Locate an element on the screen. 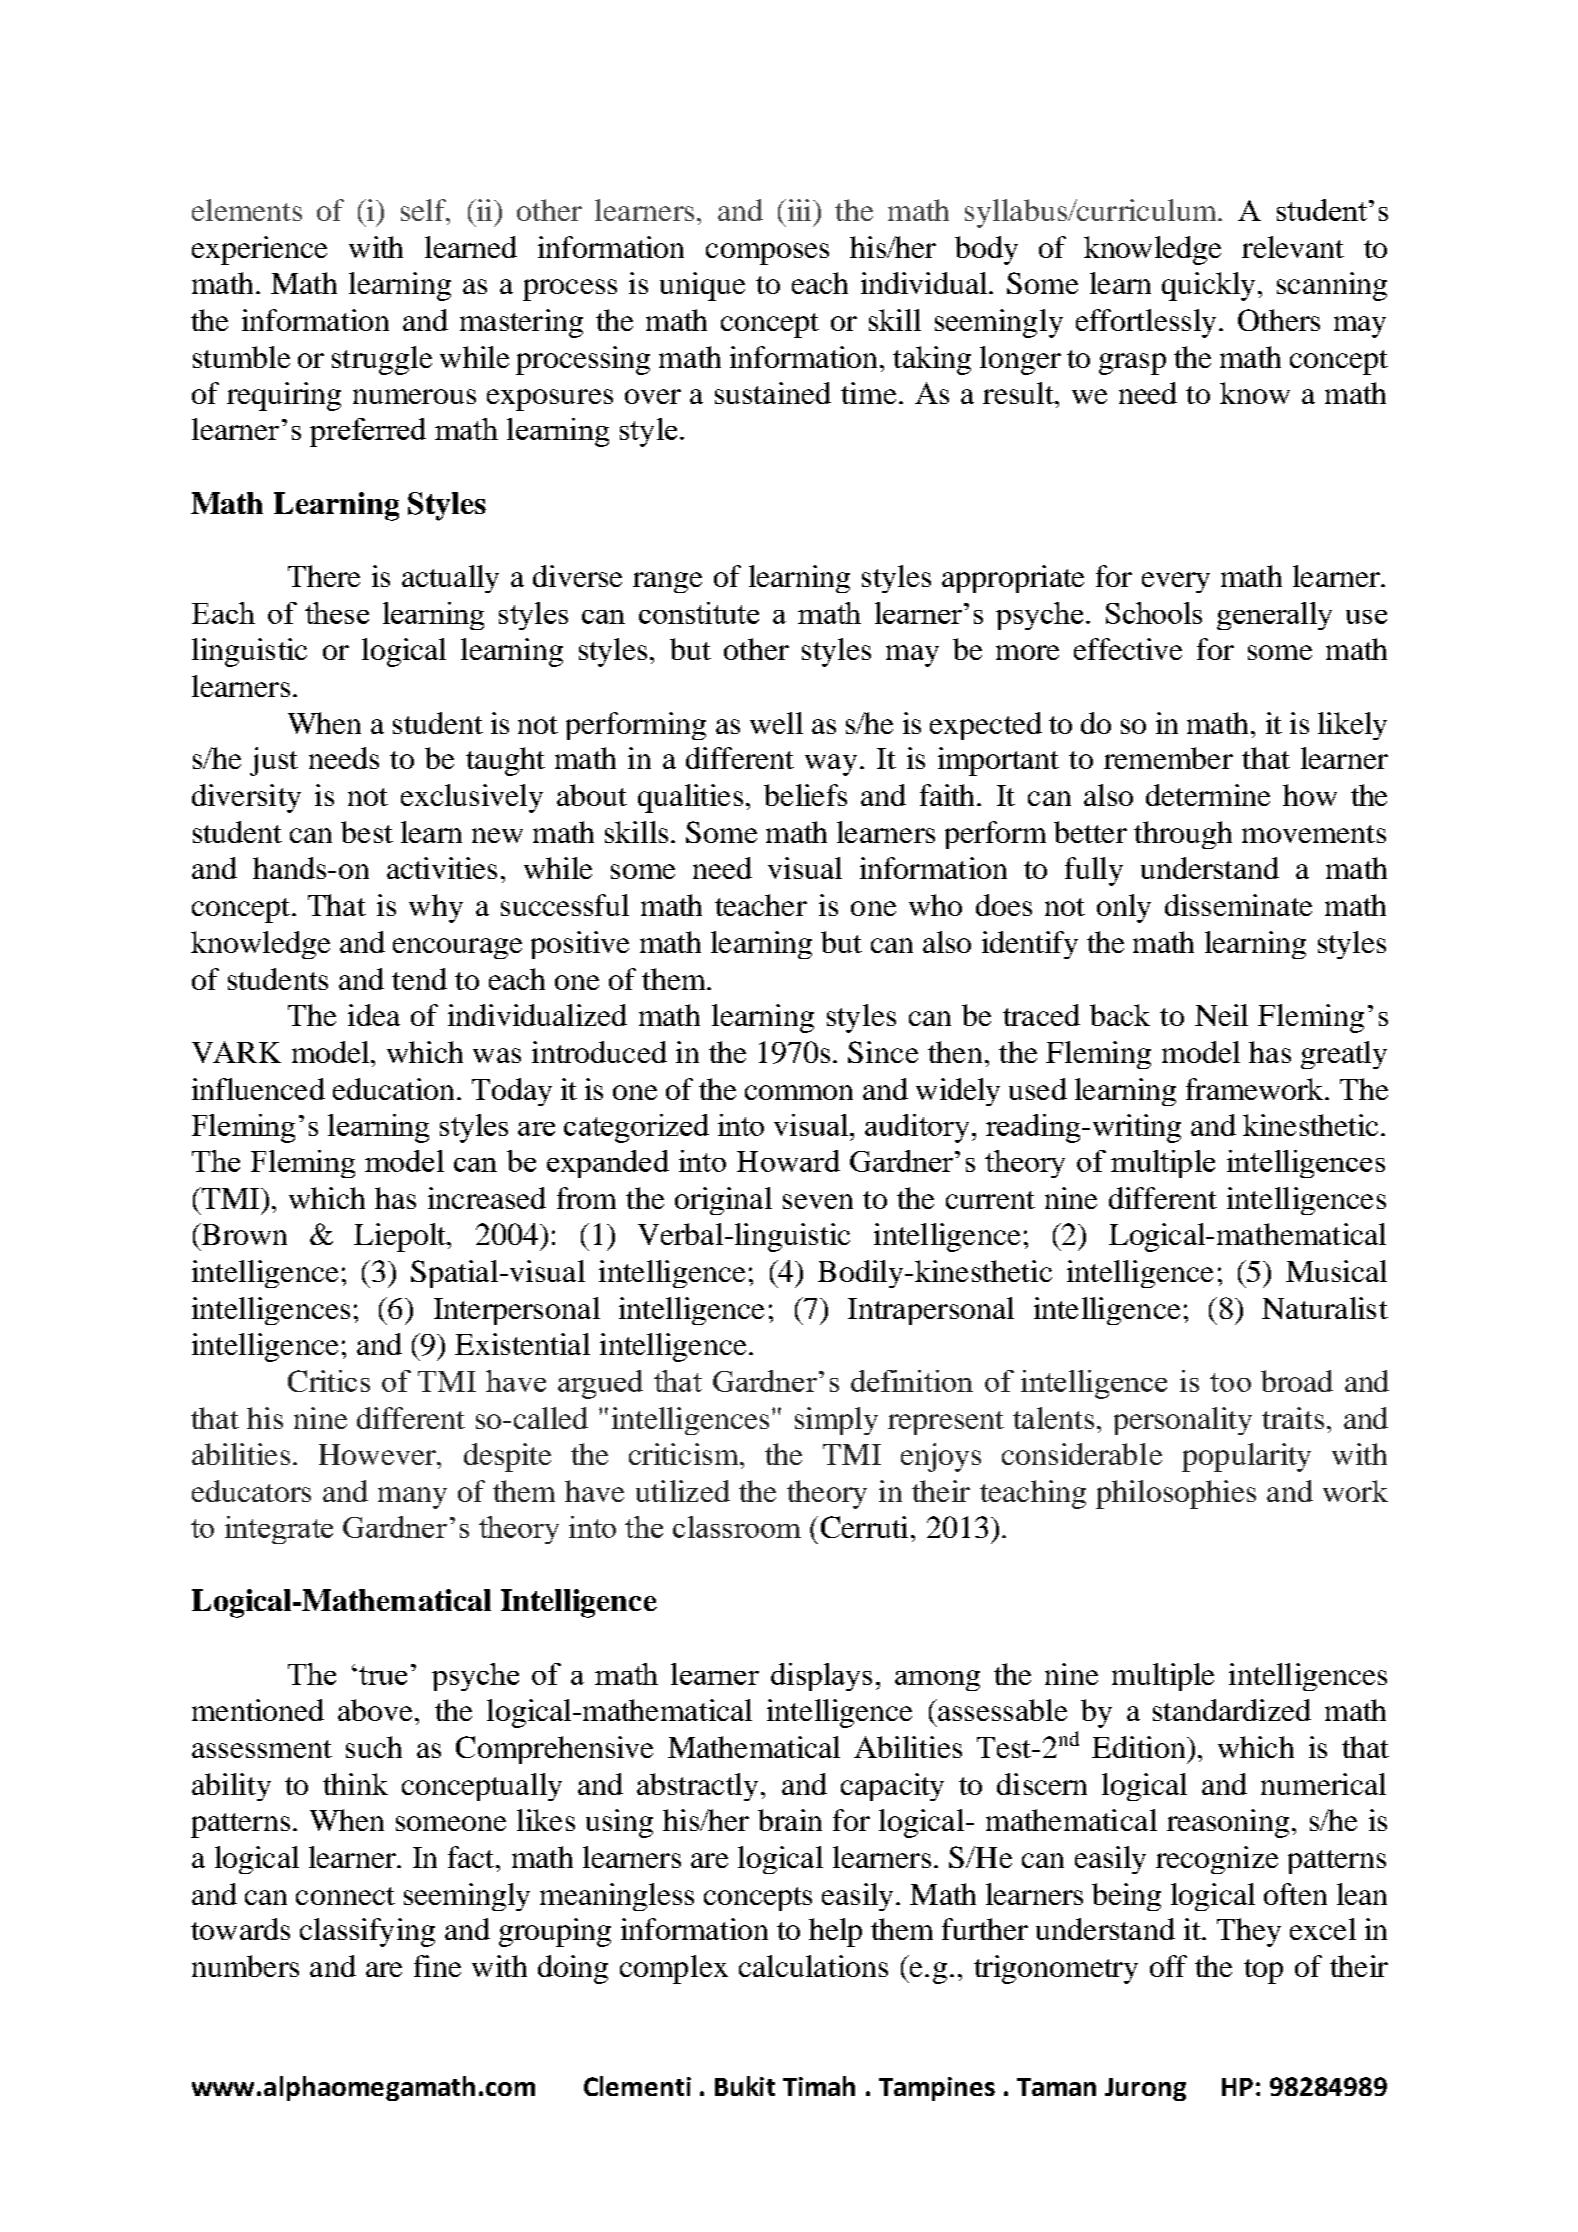  remember is located at coordinates (1168, 758).
